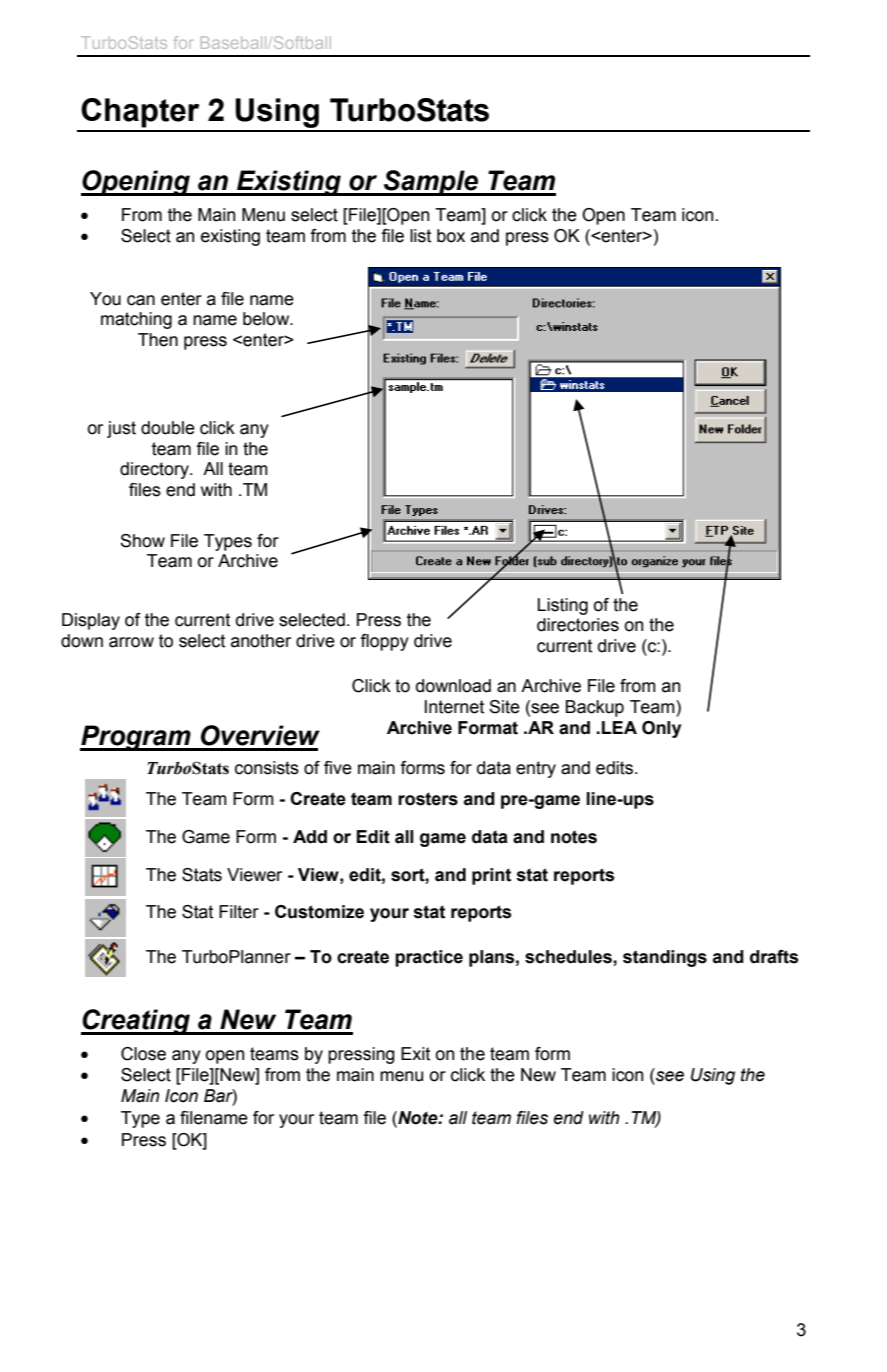 This screenshot has width=887, height=1372. I want to click on Only, so click(661, 729).
